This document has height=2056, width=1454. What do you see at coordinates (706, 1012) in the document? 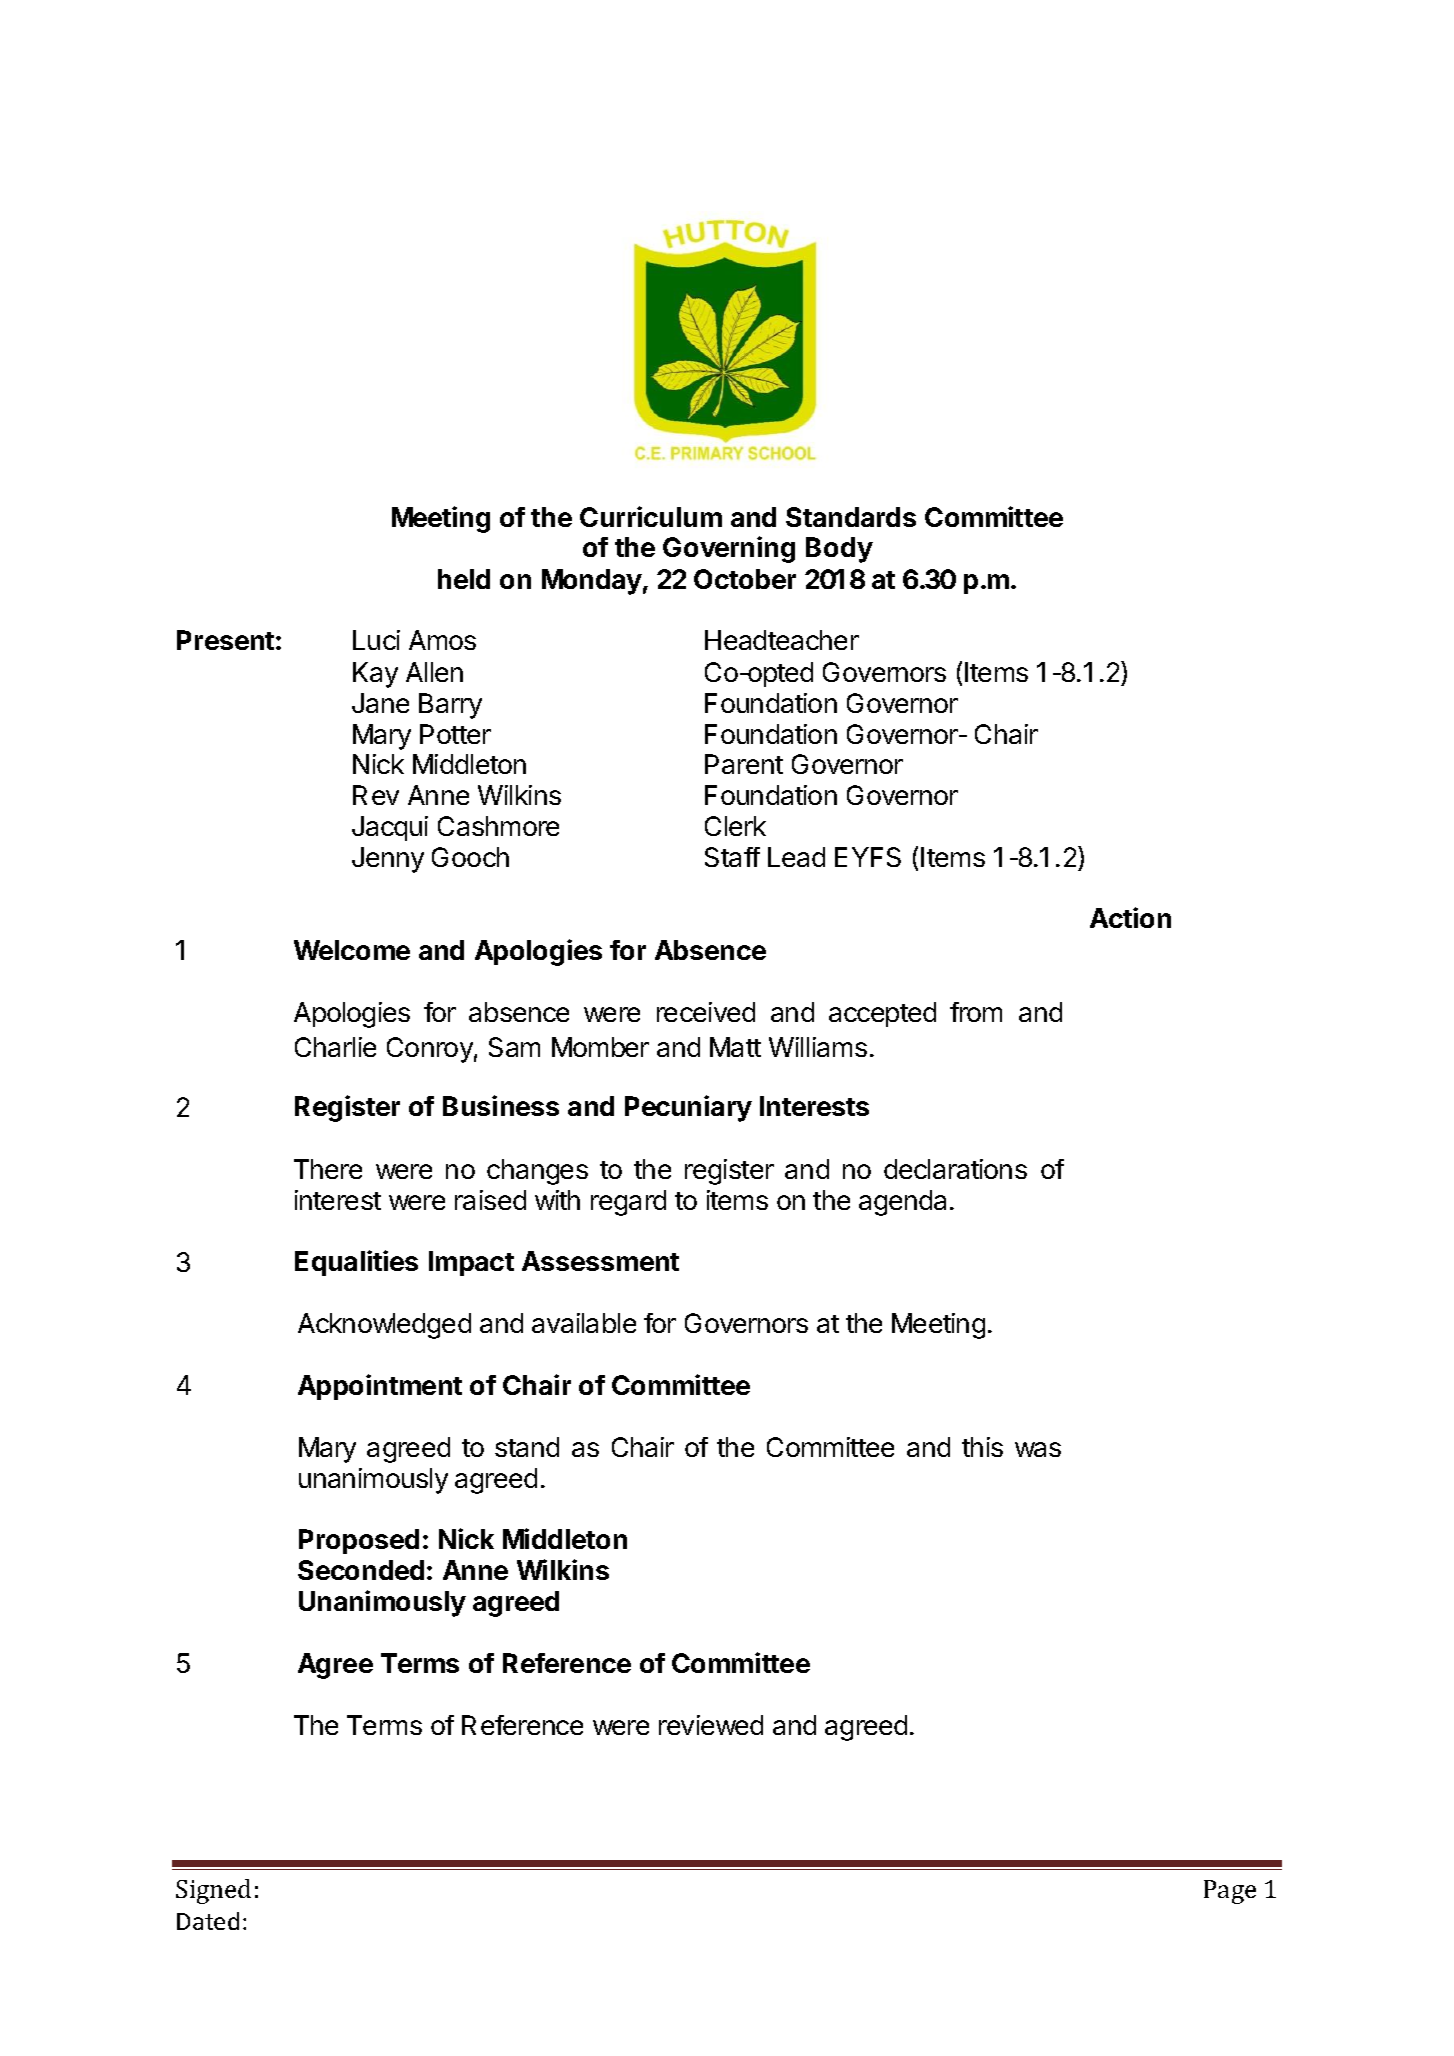
I see `received` at bounding box center [706, 1012].
